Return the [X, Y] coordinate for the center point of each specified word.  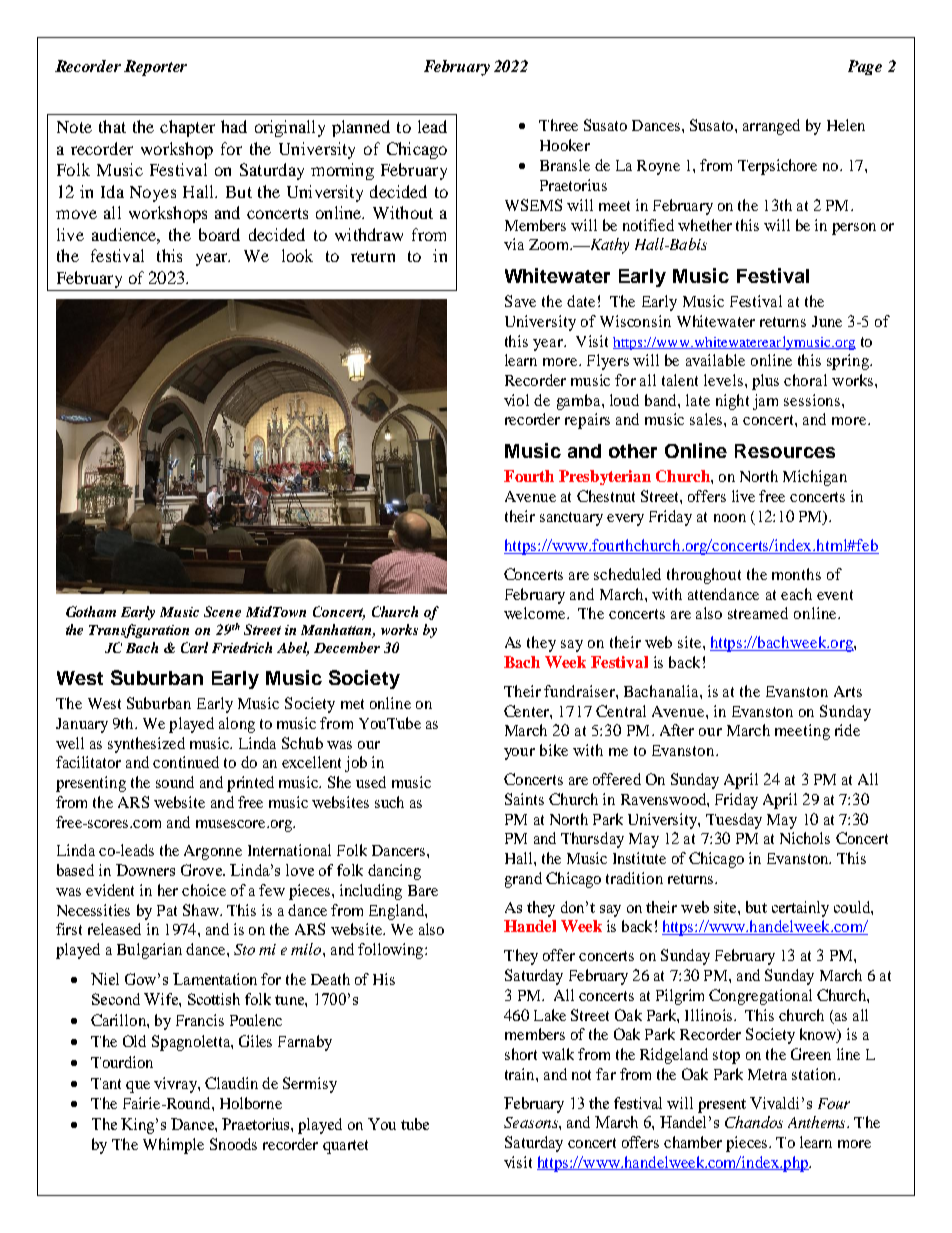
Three [558, 125]
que [138, 1087]
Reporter [155, 68]
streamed [758, 613]
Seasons [532, 1122]
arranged [771, 127]
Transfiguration [139, 631]
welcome [536, 613]
